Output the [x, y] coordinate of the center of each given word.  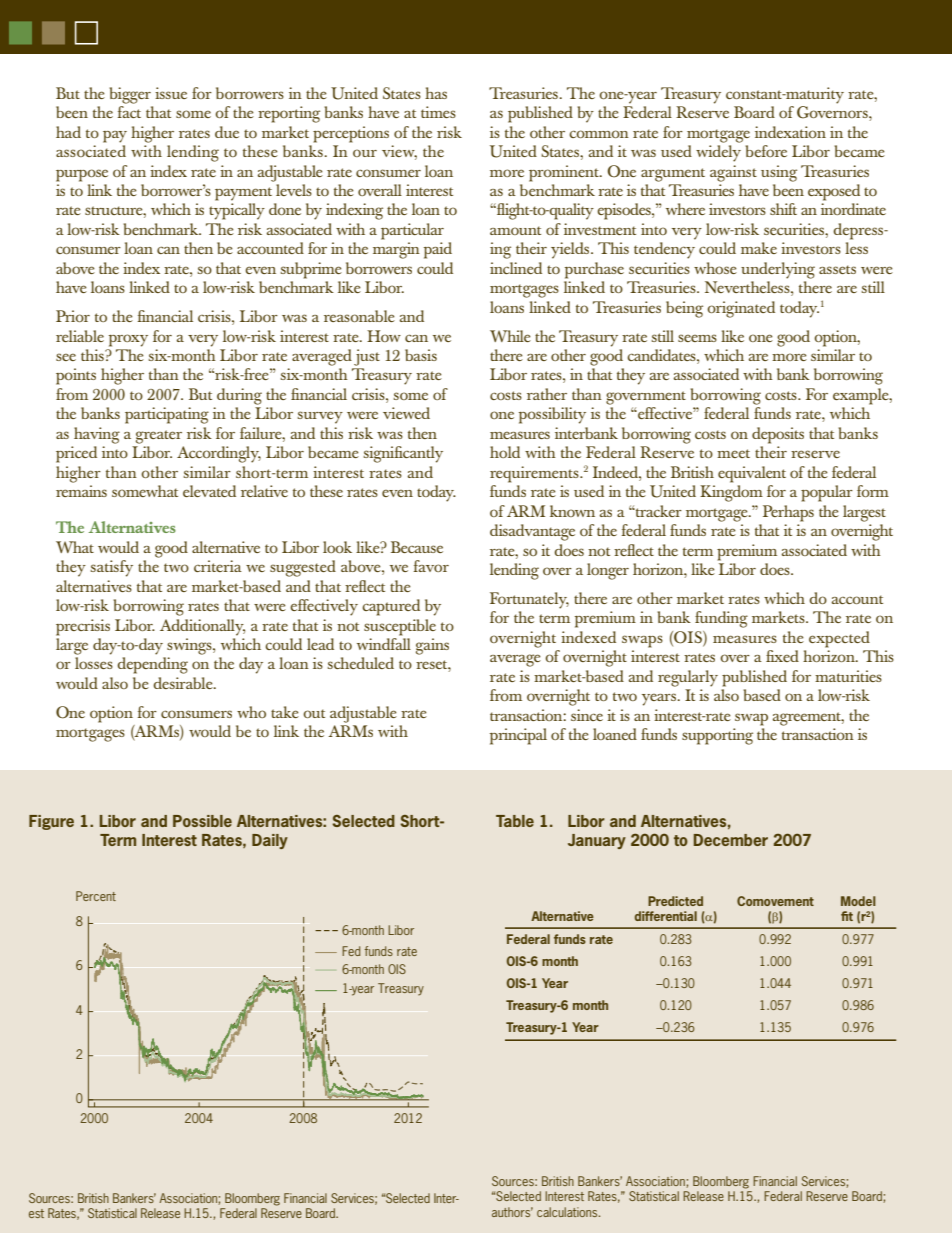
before [766, 151]
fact [129, 112]
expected [839, 639]
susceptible [400, 627]
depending [152, 665]
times [438, 112]
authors [512, 1212]
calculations [568, 1212]
